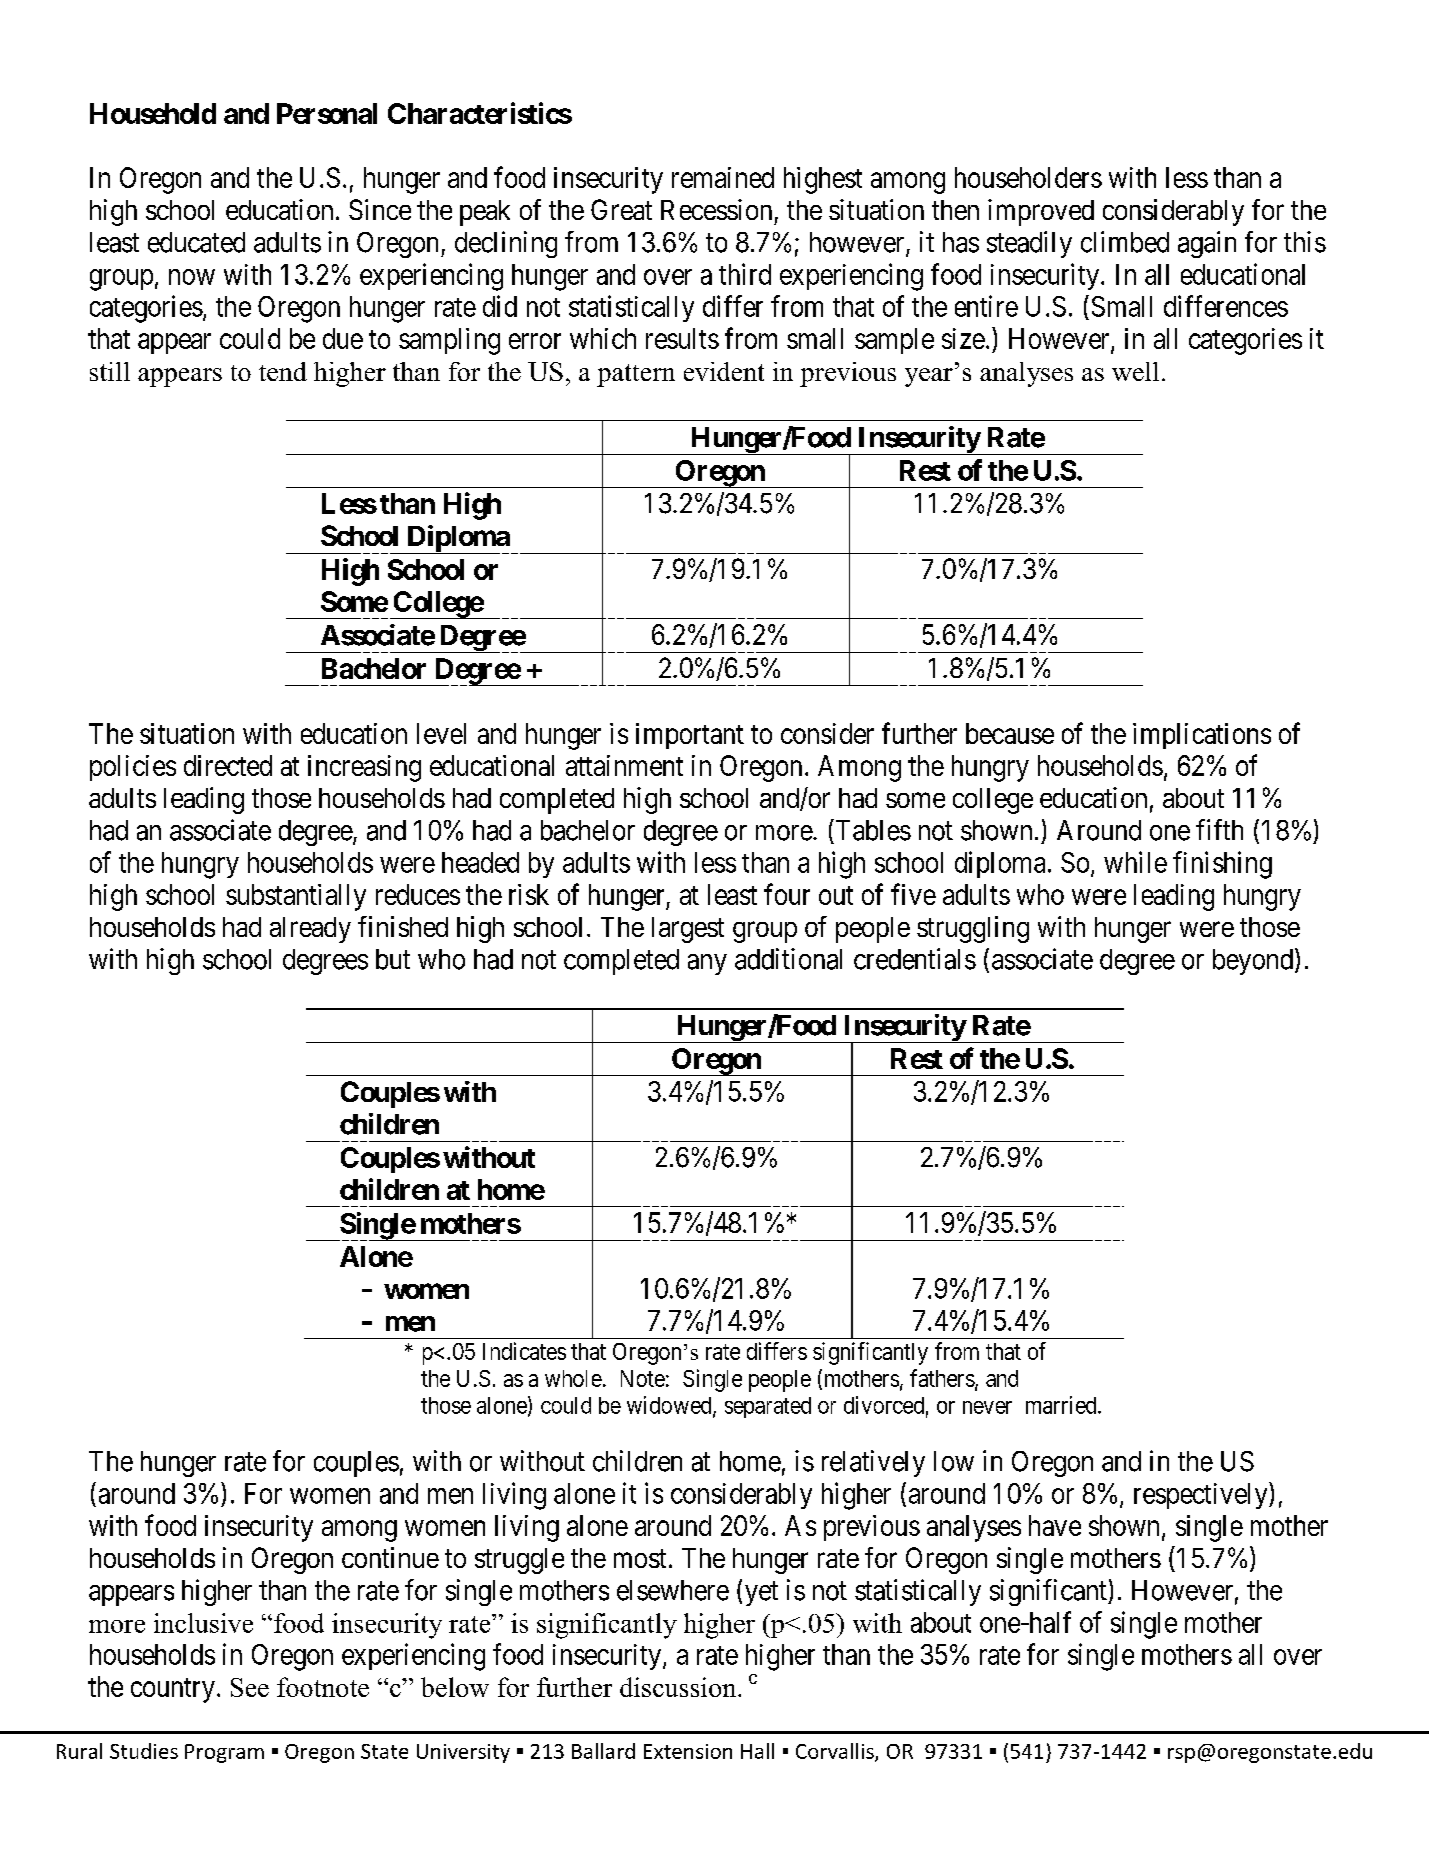  I want to click on important, so click(690, 736).
